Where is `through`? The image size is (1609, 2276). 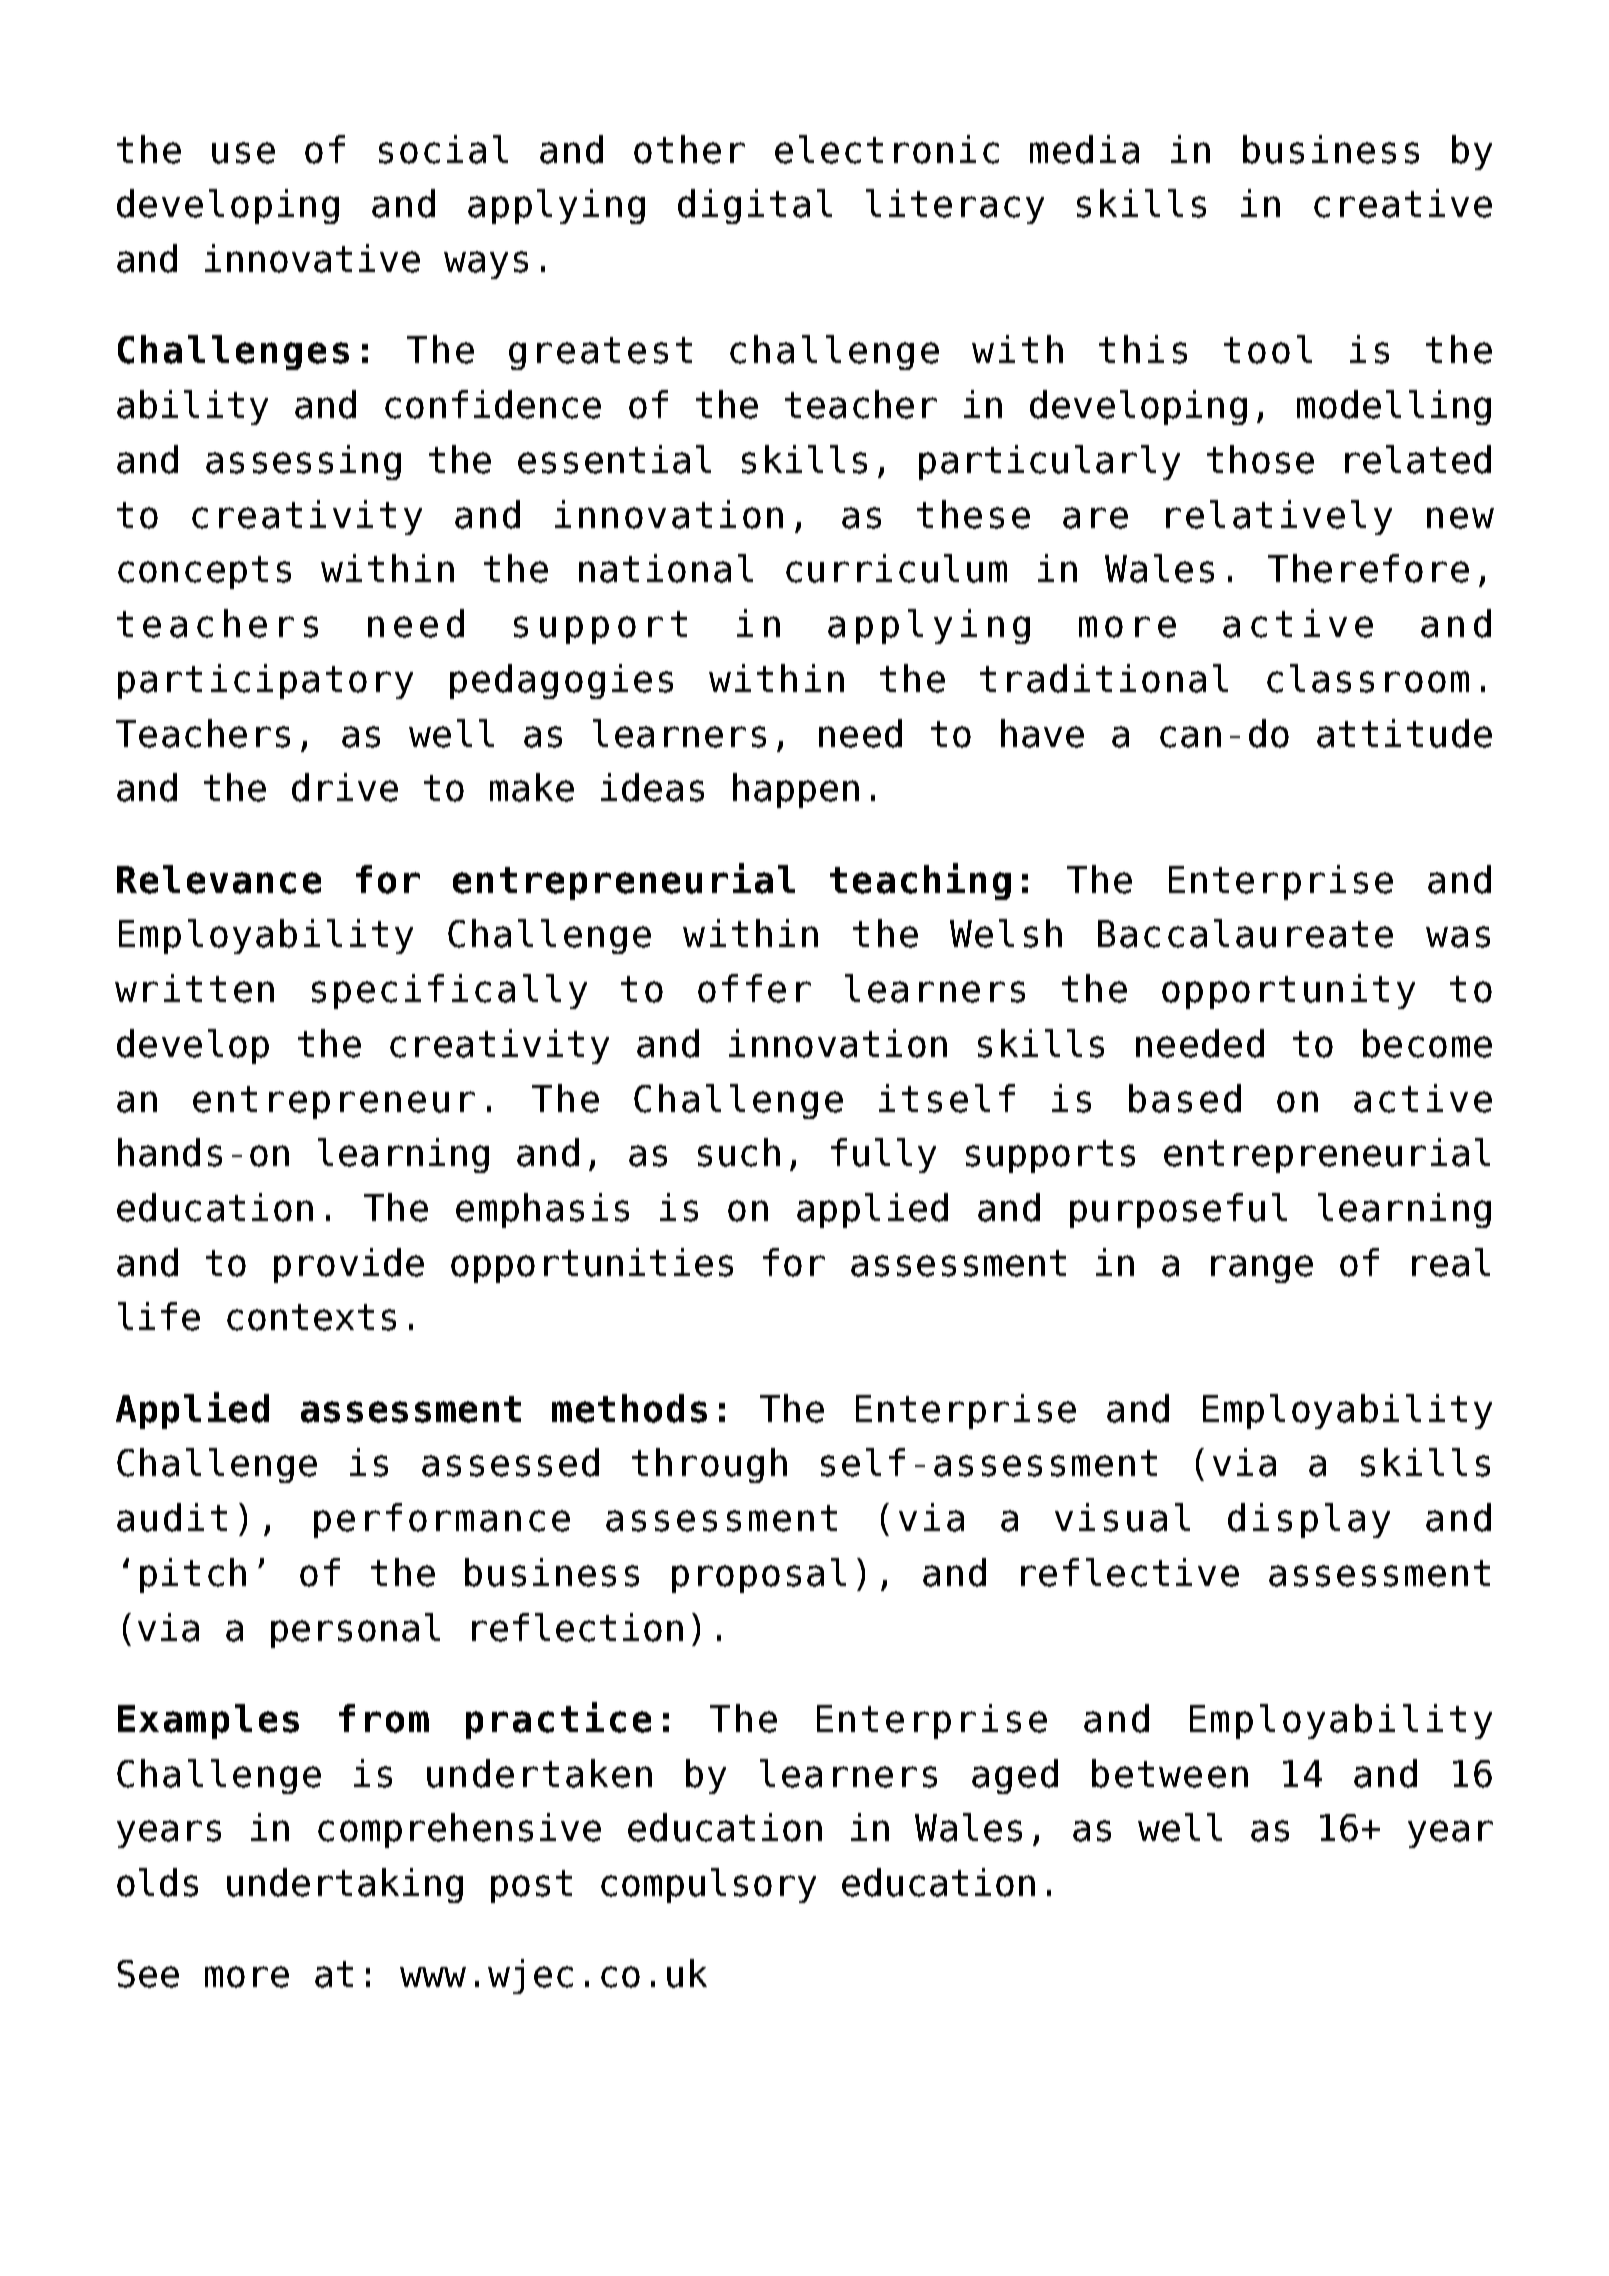 through is located at coordinates (709, 1465).
